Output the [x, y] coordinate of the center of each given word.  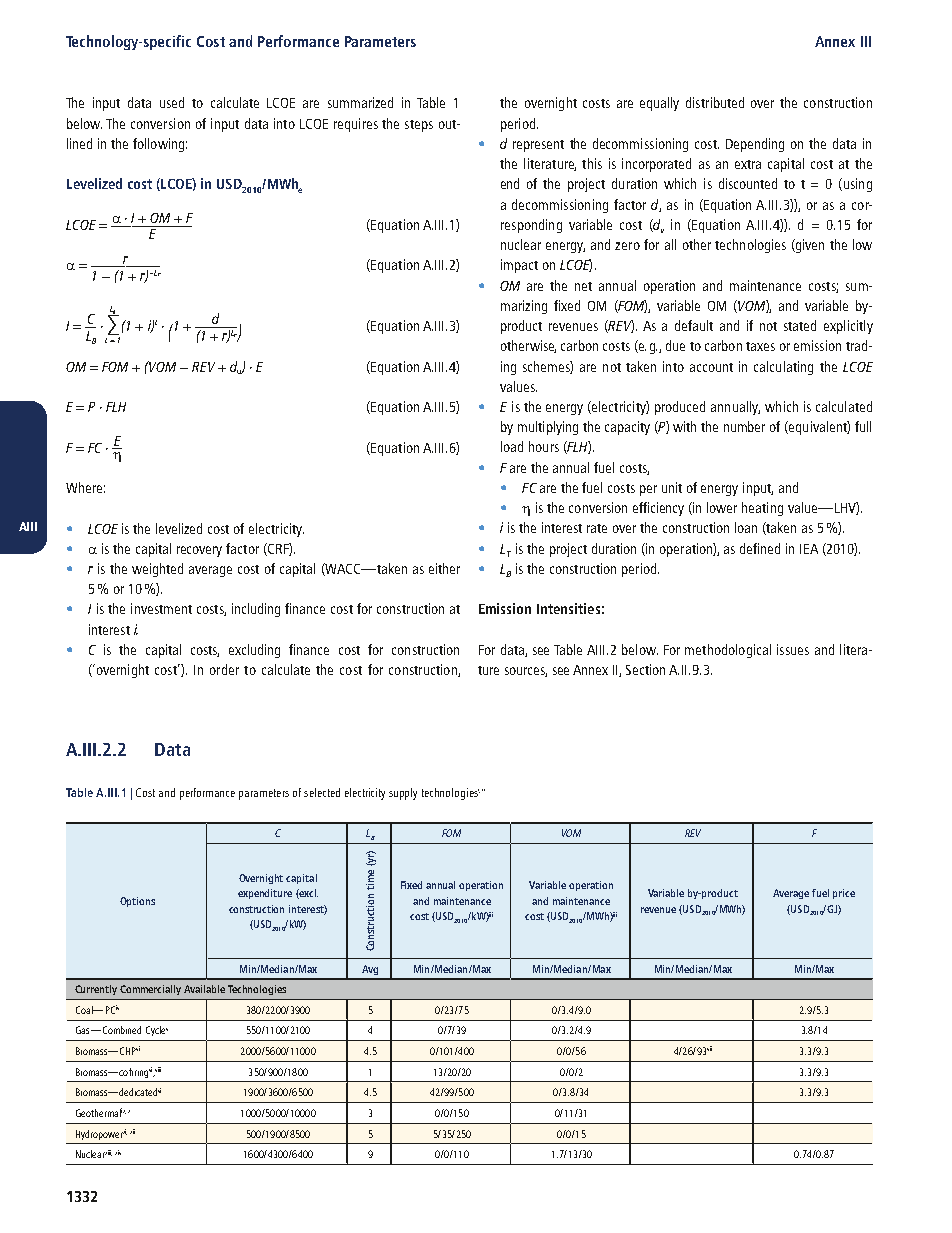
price [844, 894]
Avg [370, 970]
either [444, 568]
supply [403, 794]
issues [793, 649]
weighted [157, 570]
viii [158, 1069]
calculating [783, 368]
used [172, 102]
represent [538, 146]
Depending [755, 145]
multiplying [548, 428]
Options [137, 902]
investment [161, 608]
